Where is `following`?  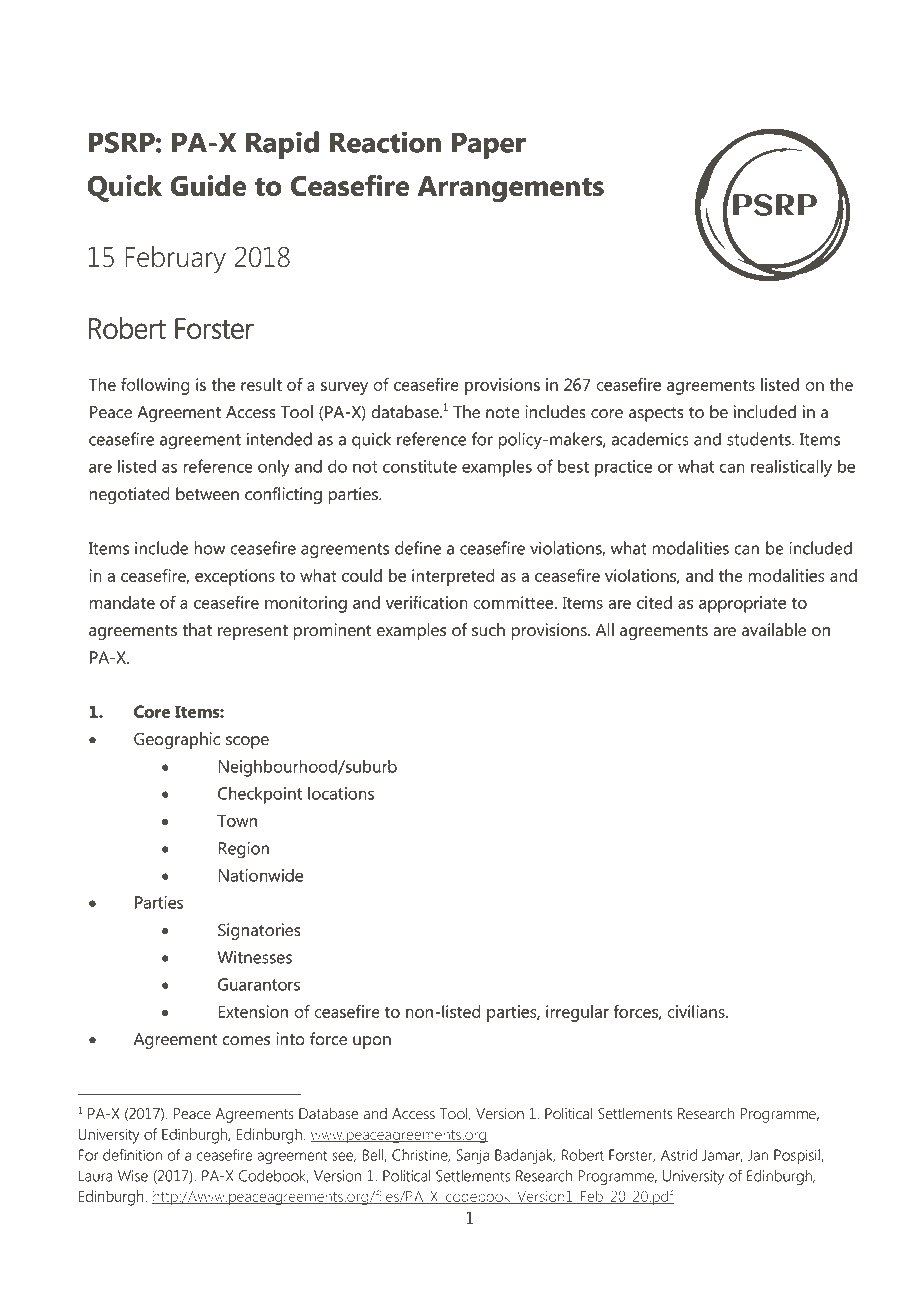
following is located at coordinates (155, 386).
